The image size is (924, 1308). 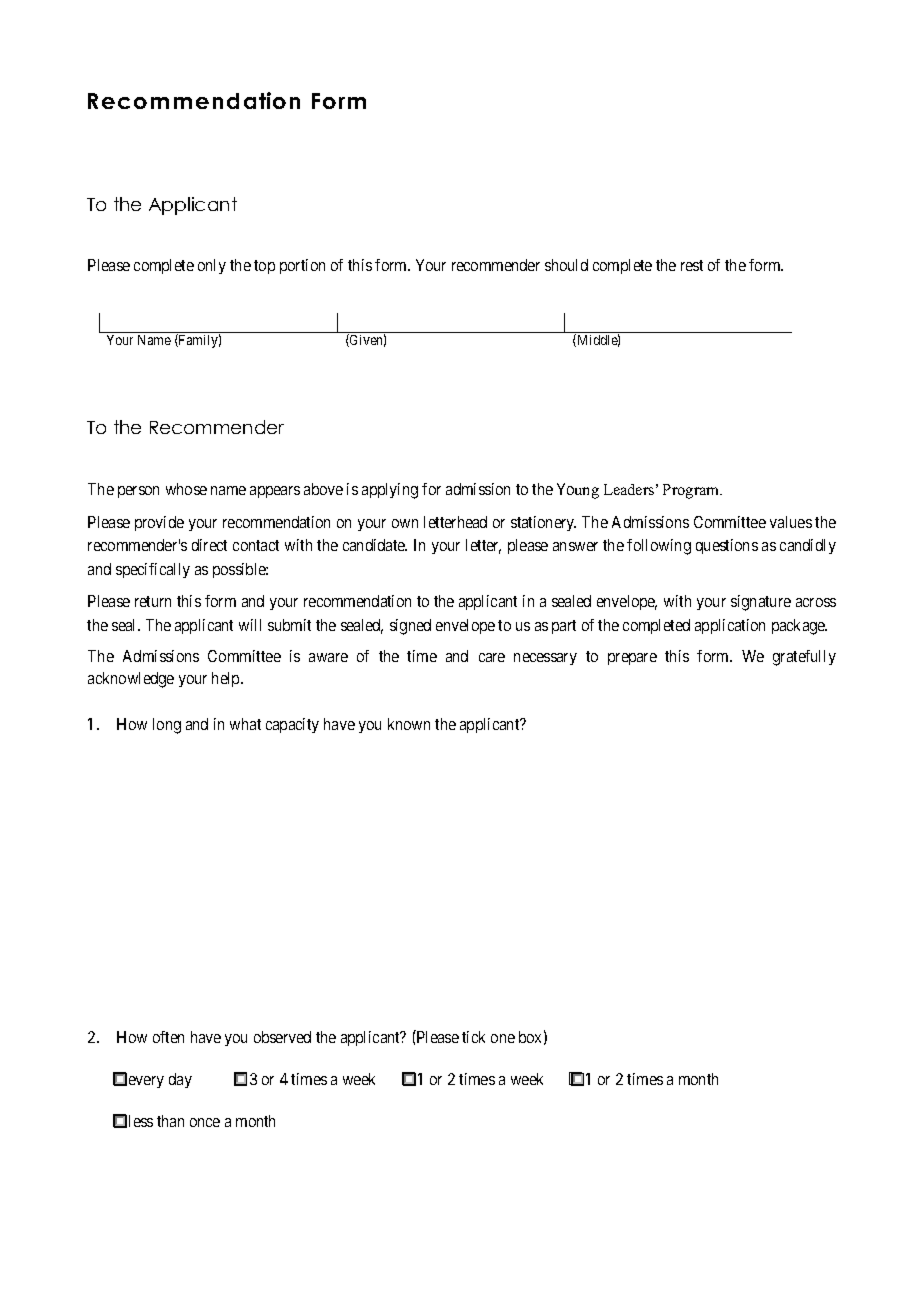 What do you see at coordinates (180, 1080) in the screenshot?
I see `day` at bounding box center [180, 1080].
